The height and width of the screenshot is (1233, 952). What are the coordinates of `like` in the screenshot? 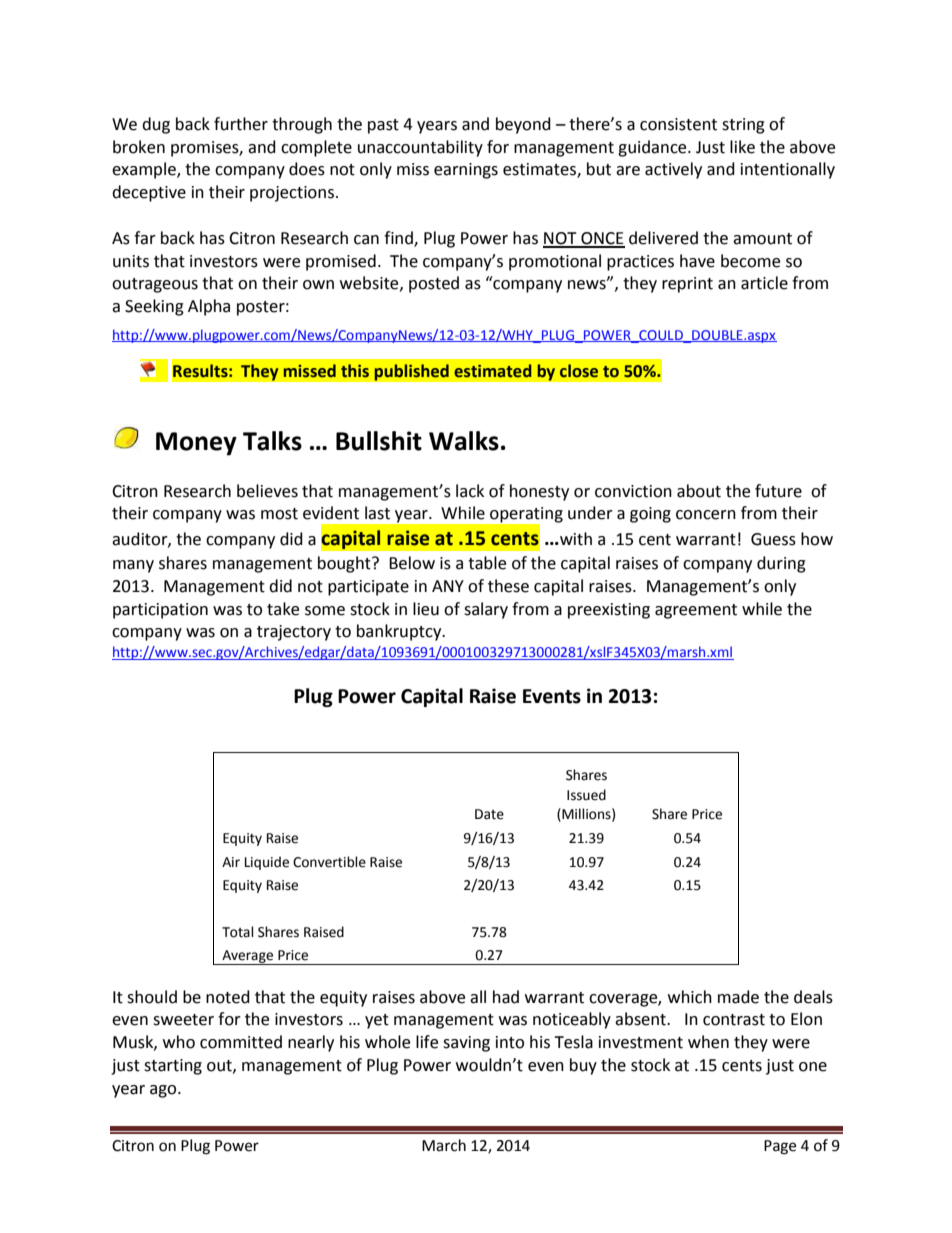 It's located at (742, 147).
